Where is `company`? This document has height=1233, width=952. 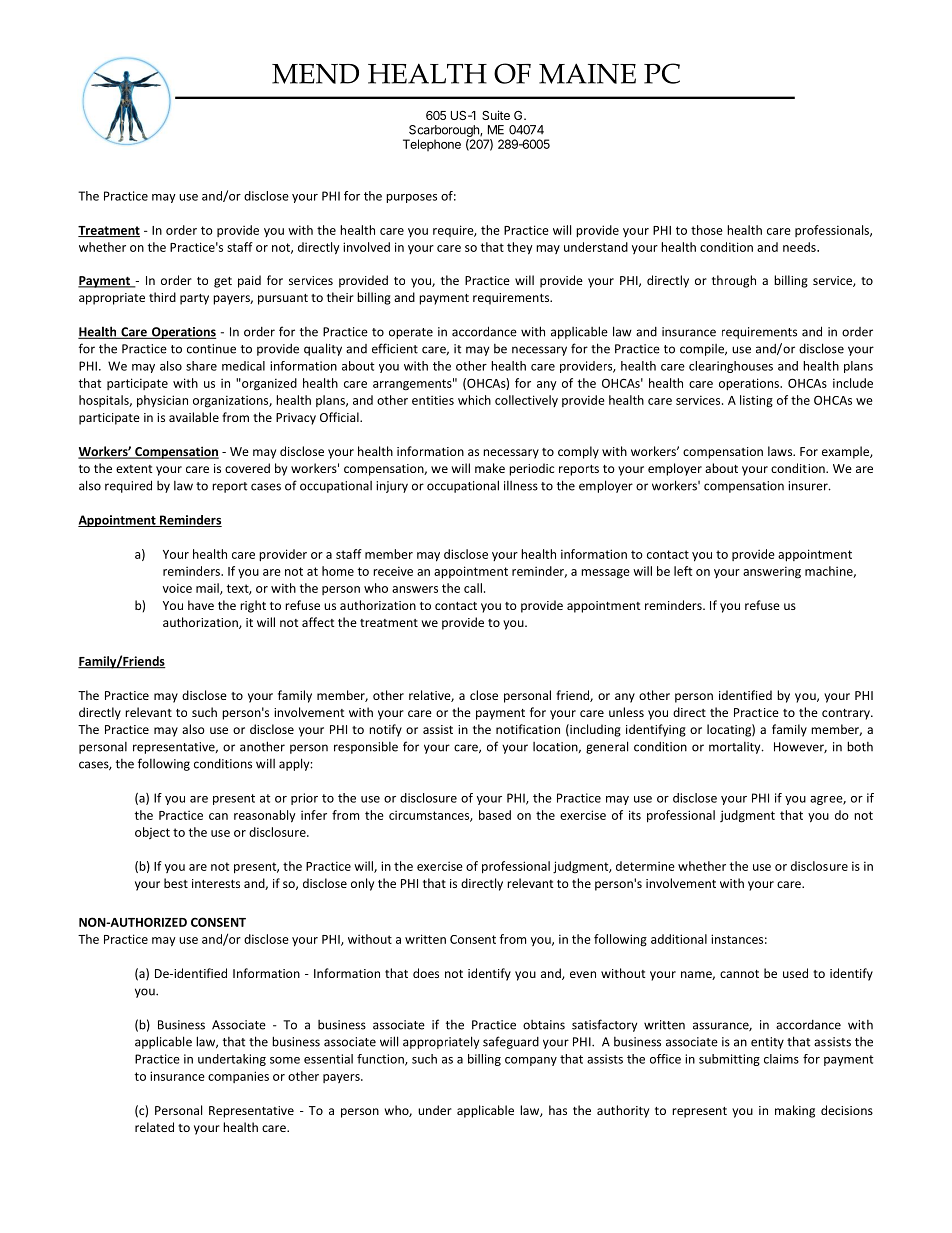 company is located at coordinates (531, 1061).
